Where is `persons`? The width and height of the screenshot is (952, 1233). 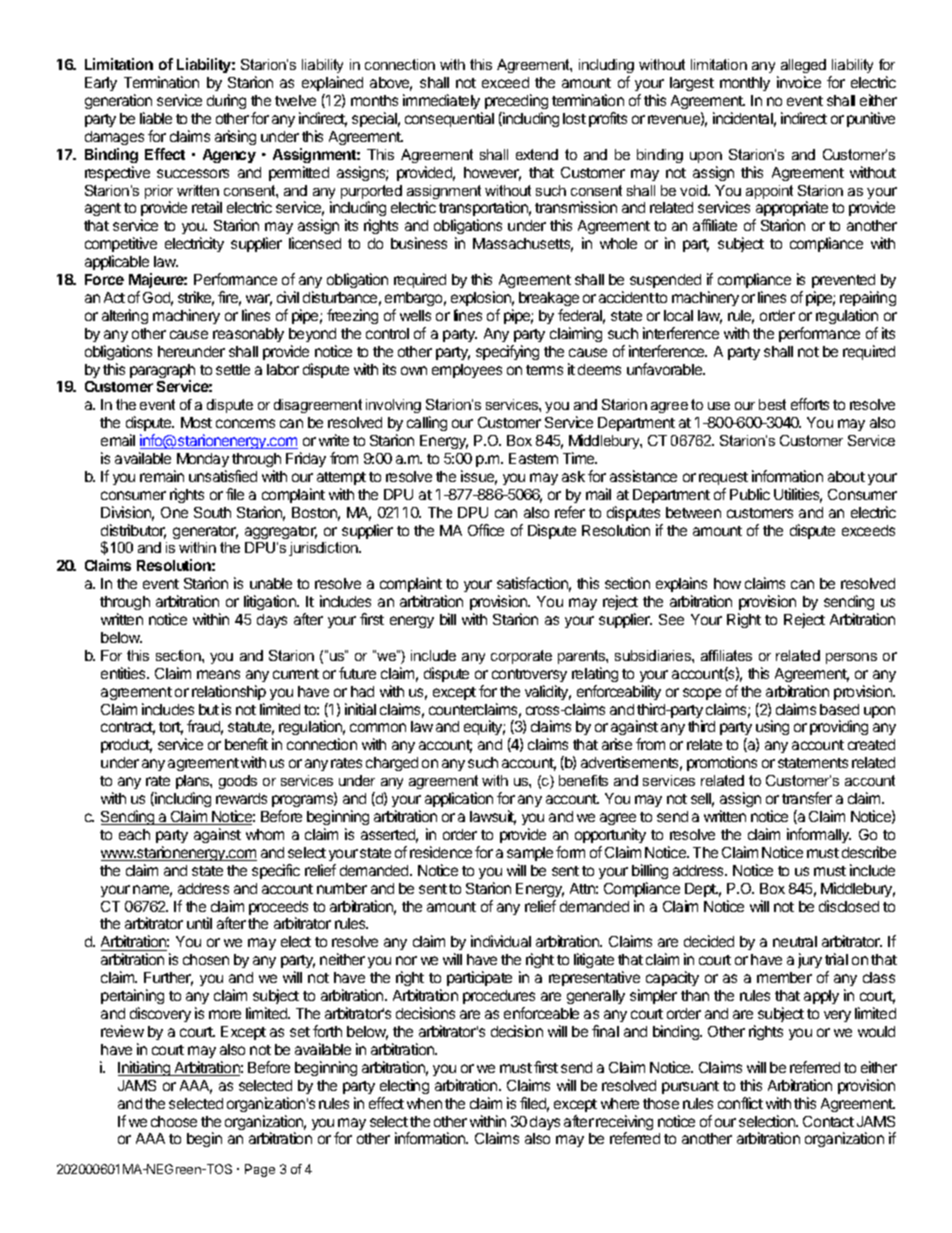 persons is located at coordinates (851, 658).
